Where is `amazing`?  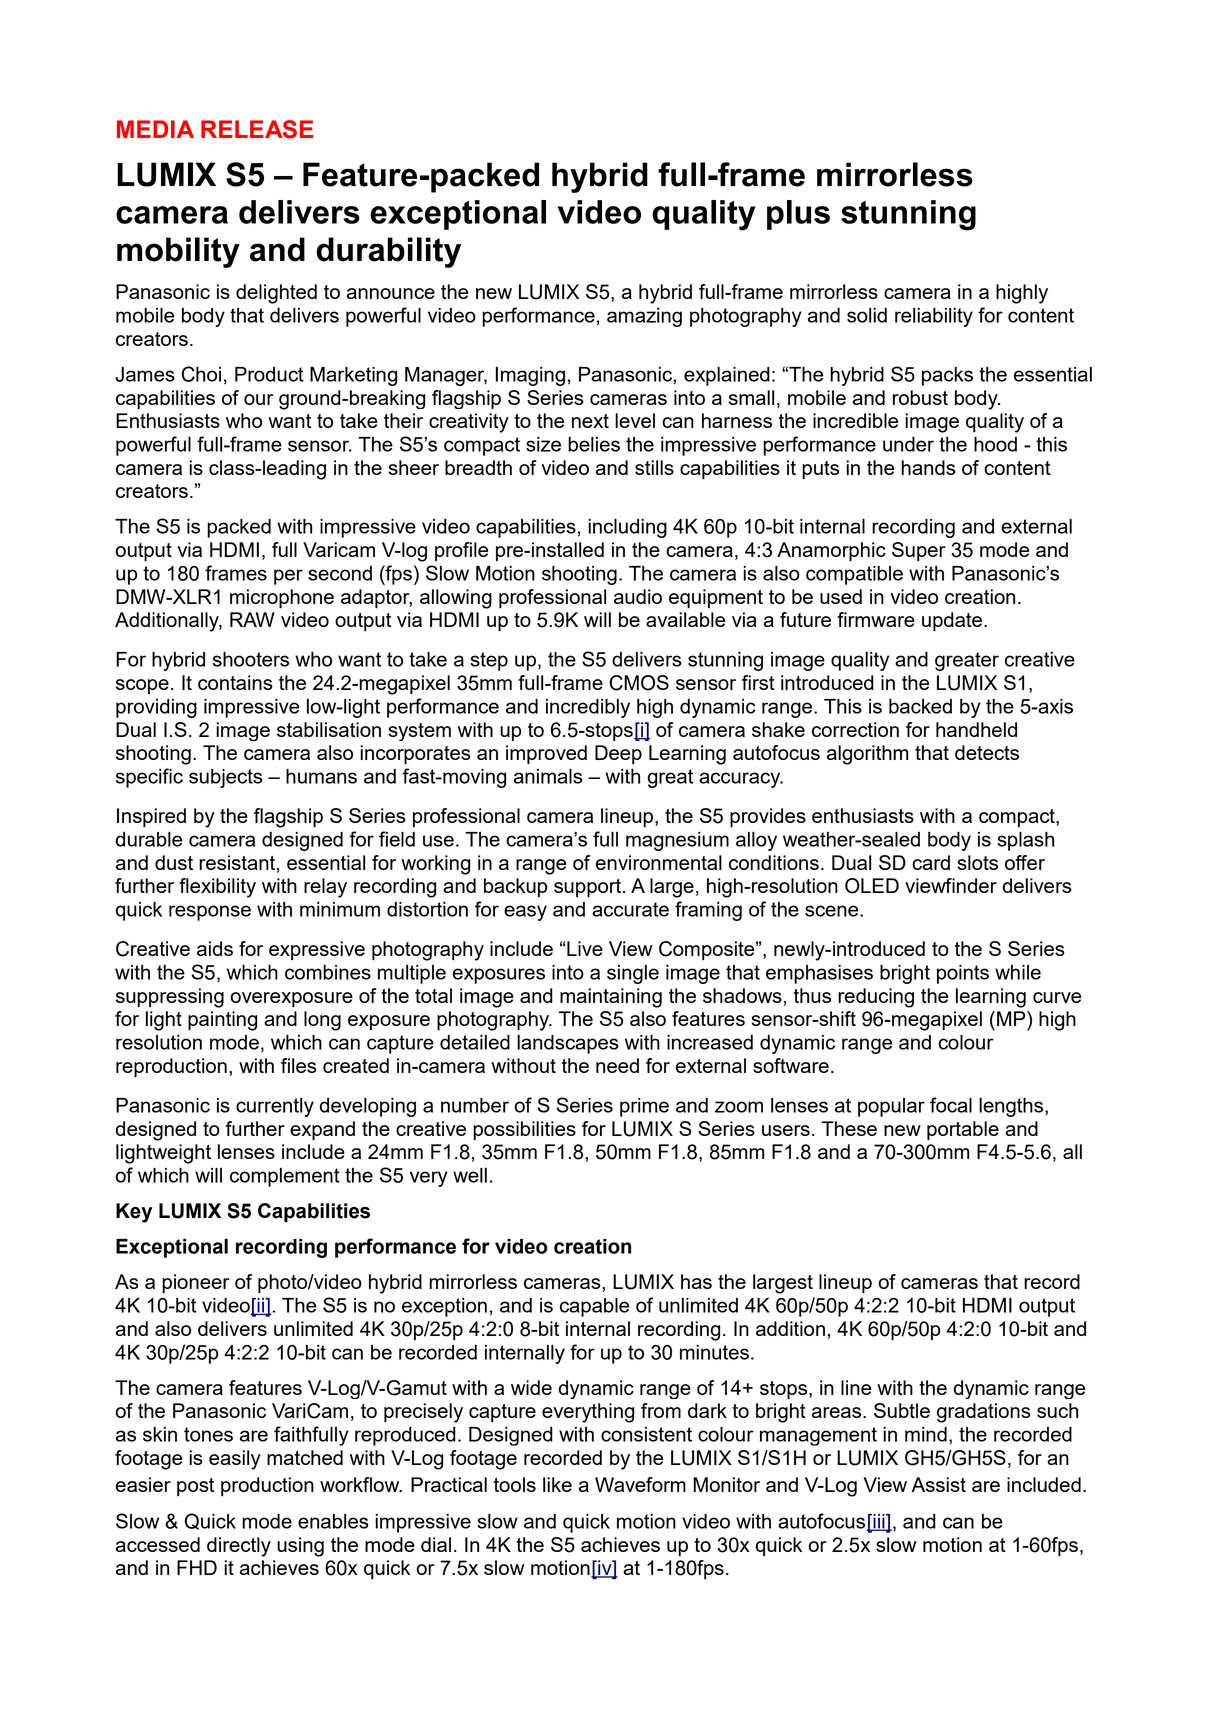
amazing is located at coordinates (644, 317).
